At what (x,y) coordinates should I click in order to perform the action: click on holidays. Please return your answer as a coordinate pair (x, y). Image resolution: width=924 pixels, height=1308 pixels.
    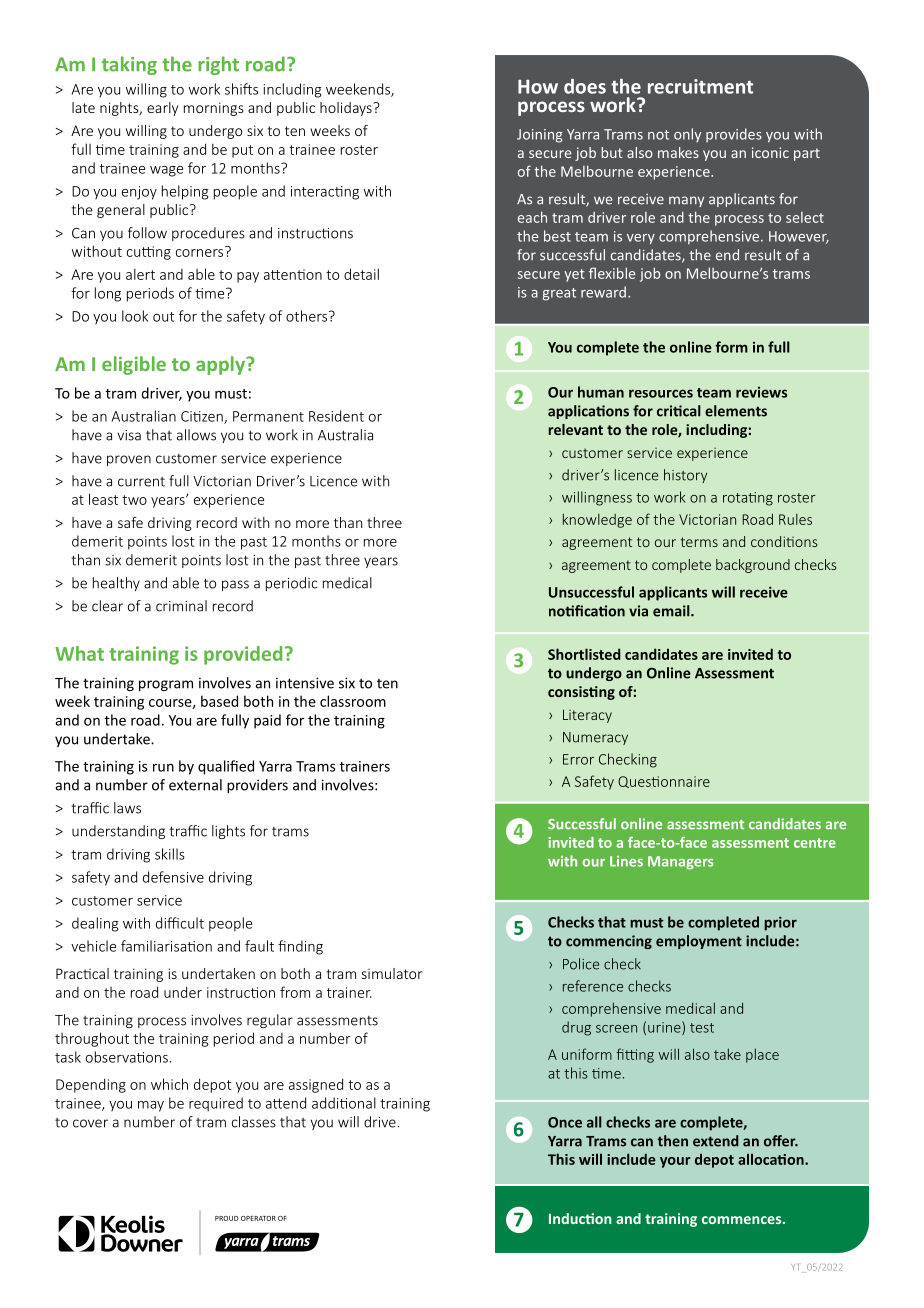
    Looking at the image, I should click on (347, 109).
